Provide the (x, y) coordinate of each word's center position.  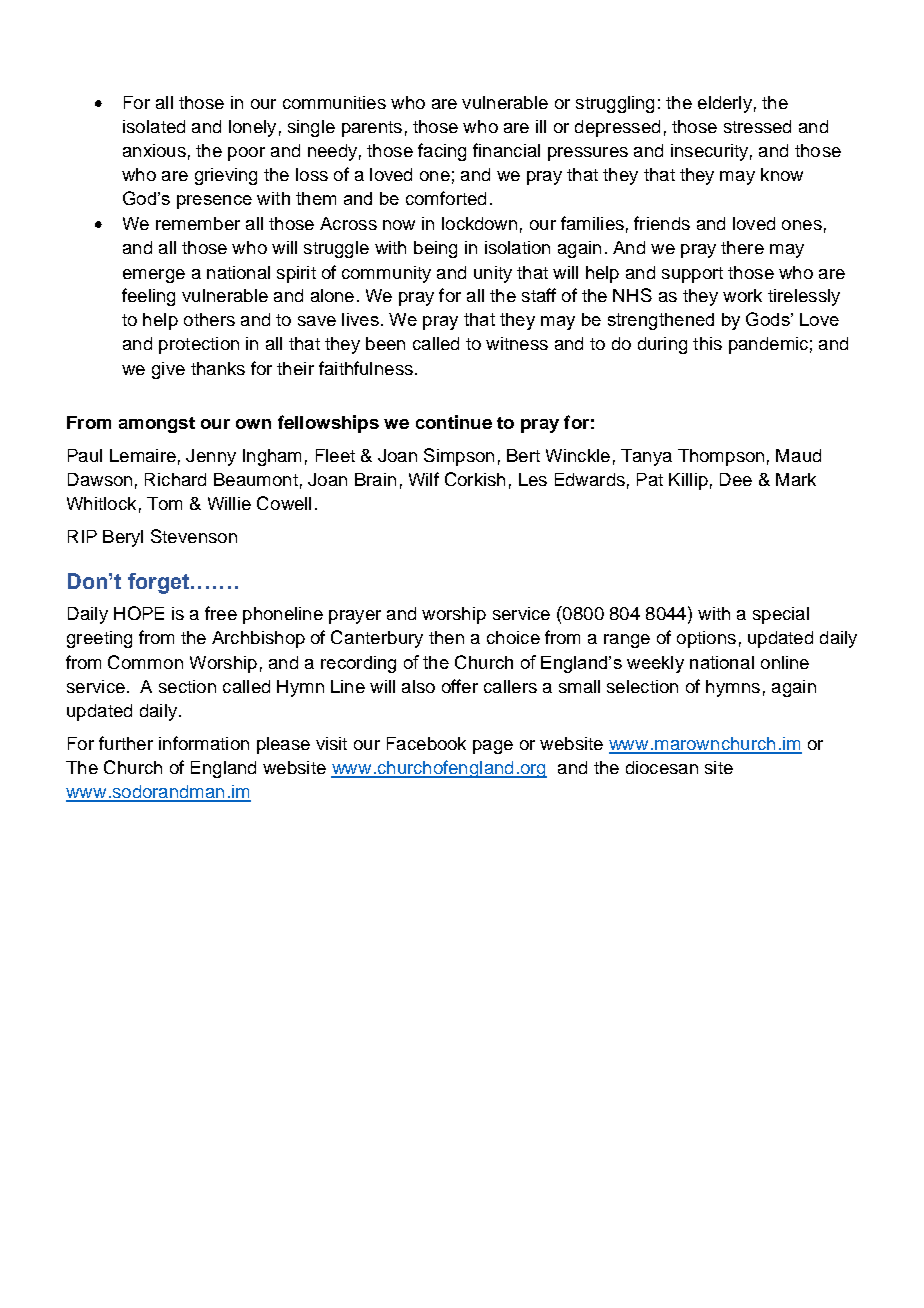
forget (158, 583)
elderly (725, 104)
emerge (154, 276)
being (435, 249)
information (204, 743)
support (692, 275)
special (781, 615)
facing (442, 152)
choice (513, 637)
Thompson (721, 457)
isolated (154, 126)
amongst (157, 425)
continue (454, 422)
